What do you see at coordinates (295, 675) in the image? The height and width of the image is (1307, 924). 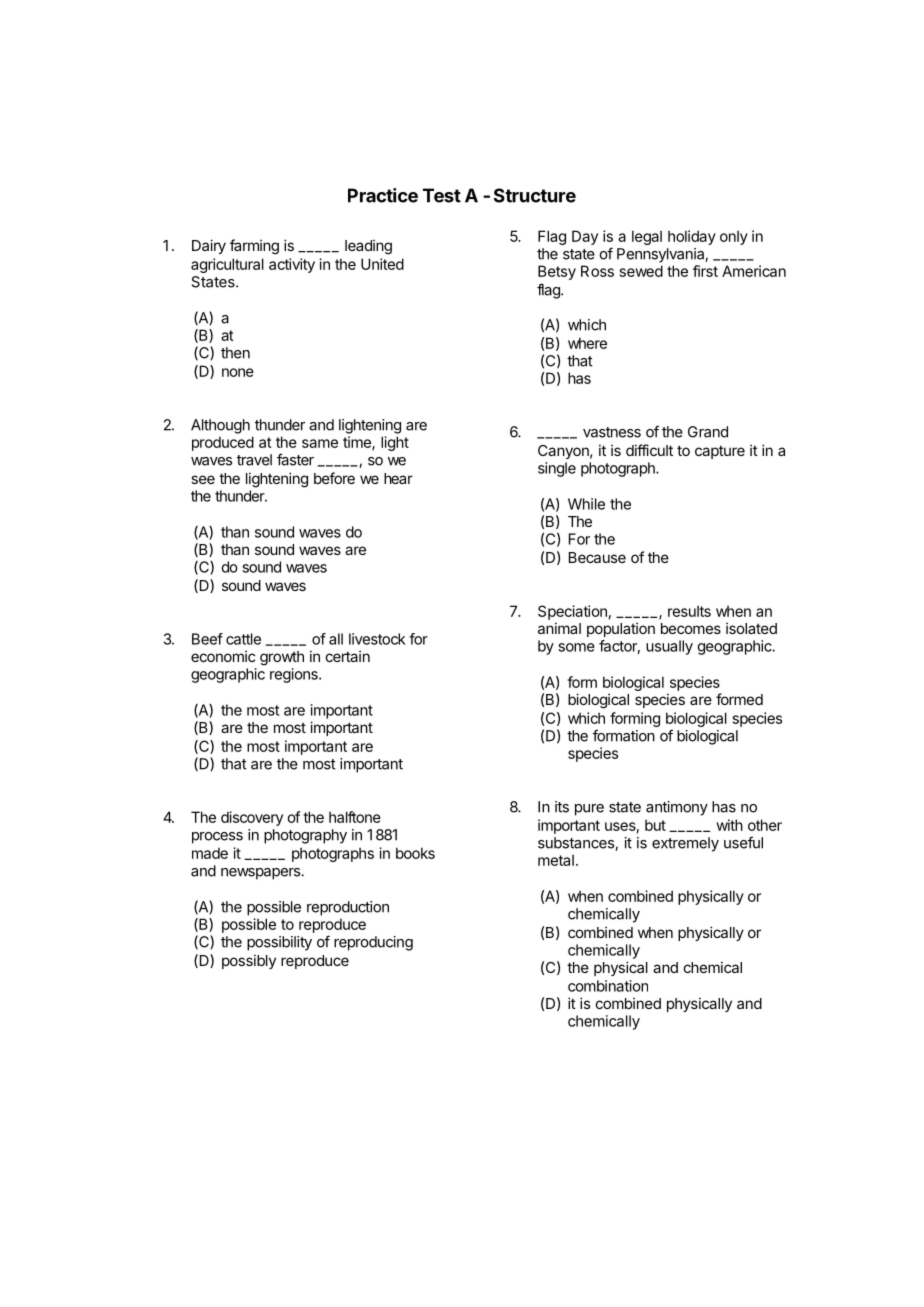 I see `regions` at bounding box center [295, 675].
